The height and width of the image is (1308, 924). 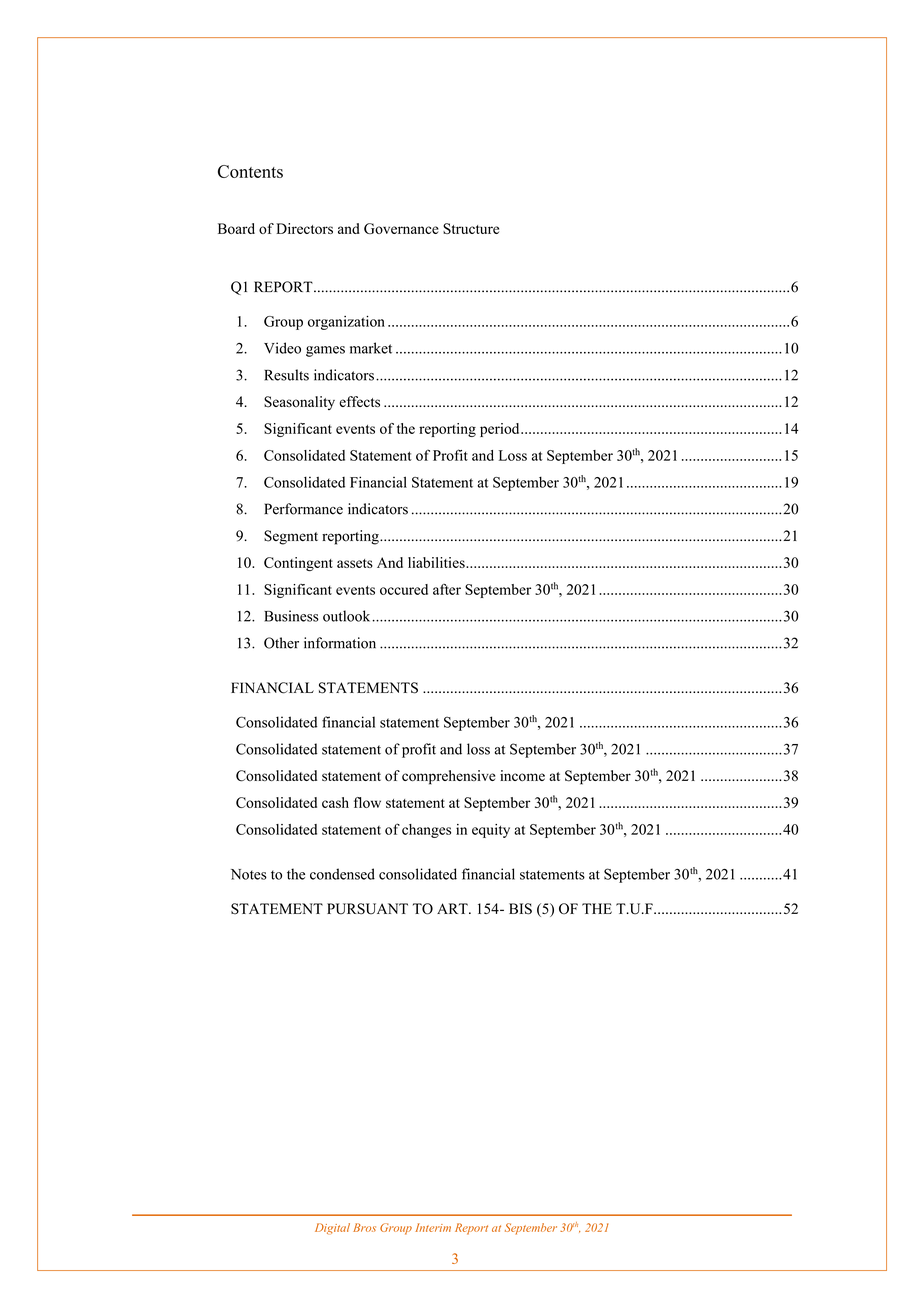 I want to click on Contents, so click(x=250, y=171).
